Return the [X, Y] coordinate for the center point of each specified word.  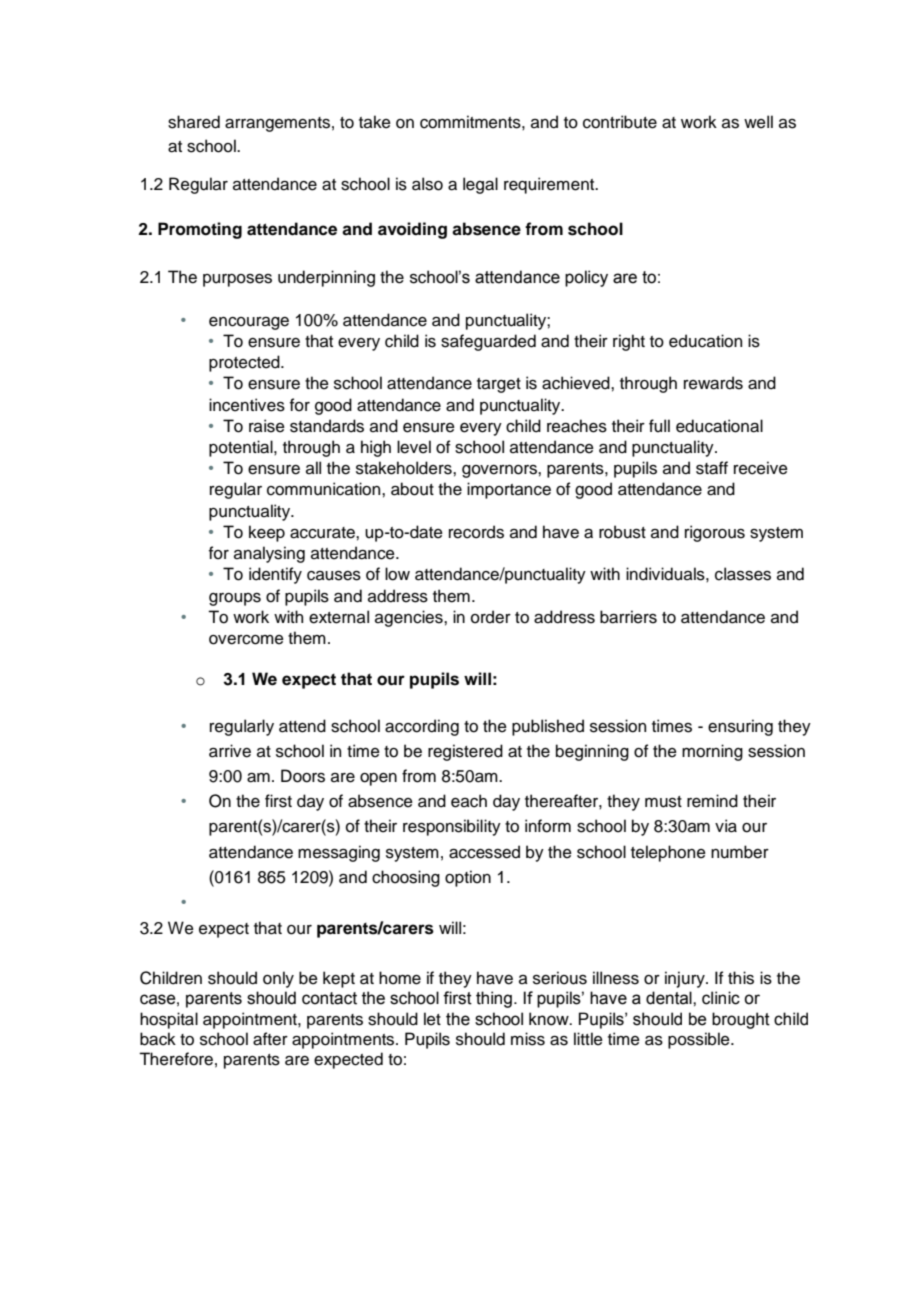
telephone [668, 853]
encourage [249, 323]
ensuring [740, 727]
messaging [339, 853]
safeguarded [488, 342]
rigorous [715, 533]
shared [194, 122]
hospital [169, 1020]
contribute [620, 122]
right [629, 342]
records [476, 532]
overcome [246, 640]
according [422, 727]
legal [480, 185]
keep [267, 533]
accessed [484, 852]
